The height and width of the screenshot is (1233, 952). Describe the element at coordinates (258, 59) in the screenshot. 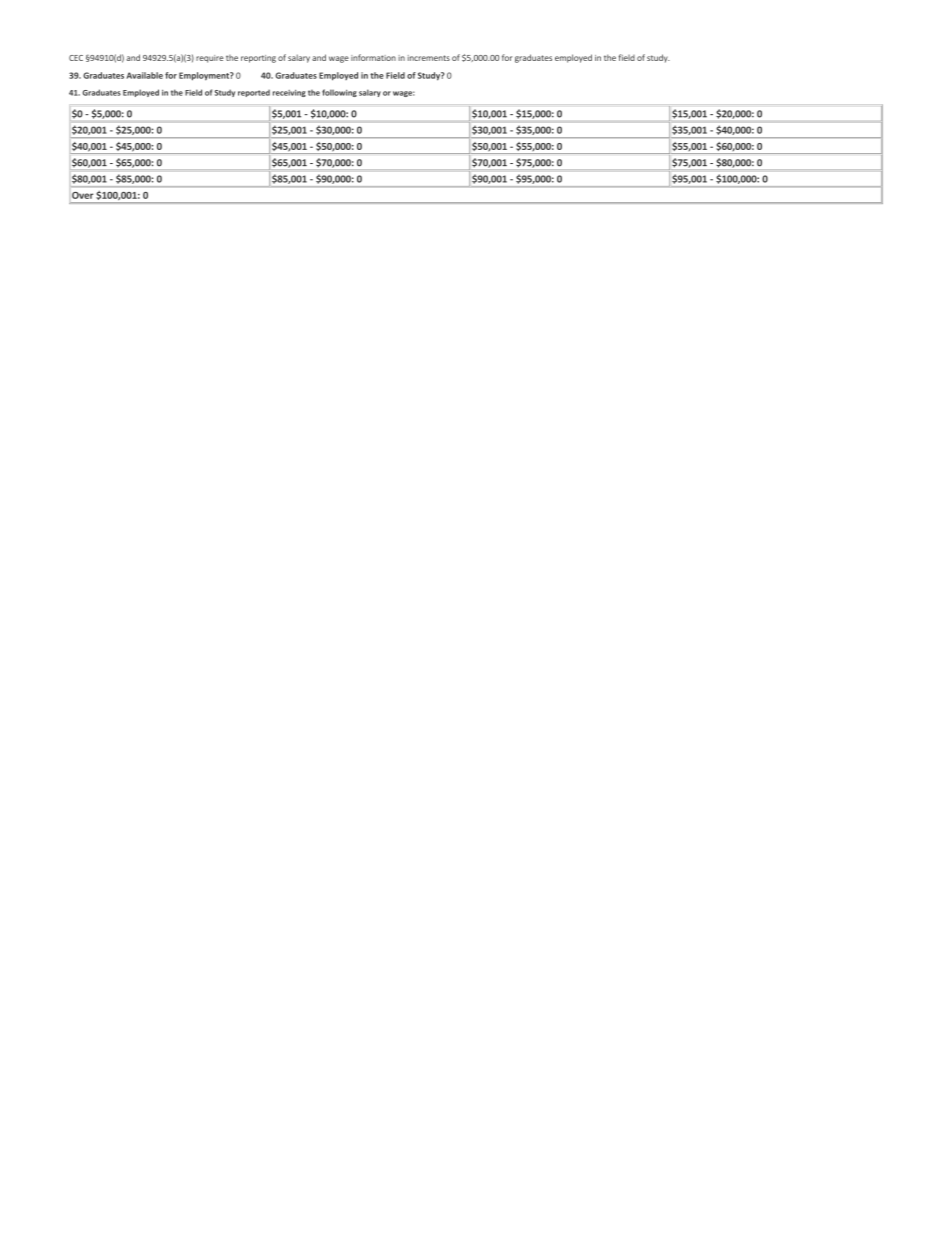

I see `reporting` at that location.
